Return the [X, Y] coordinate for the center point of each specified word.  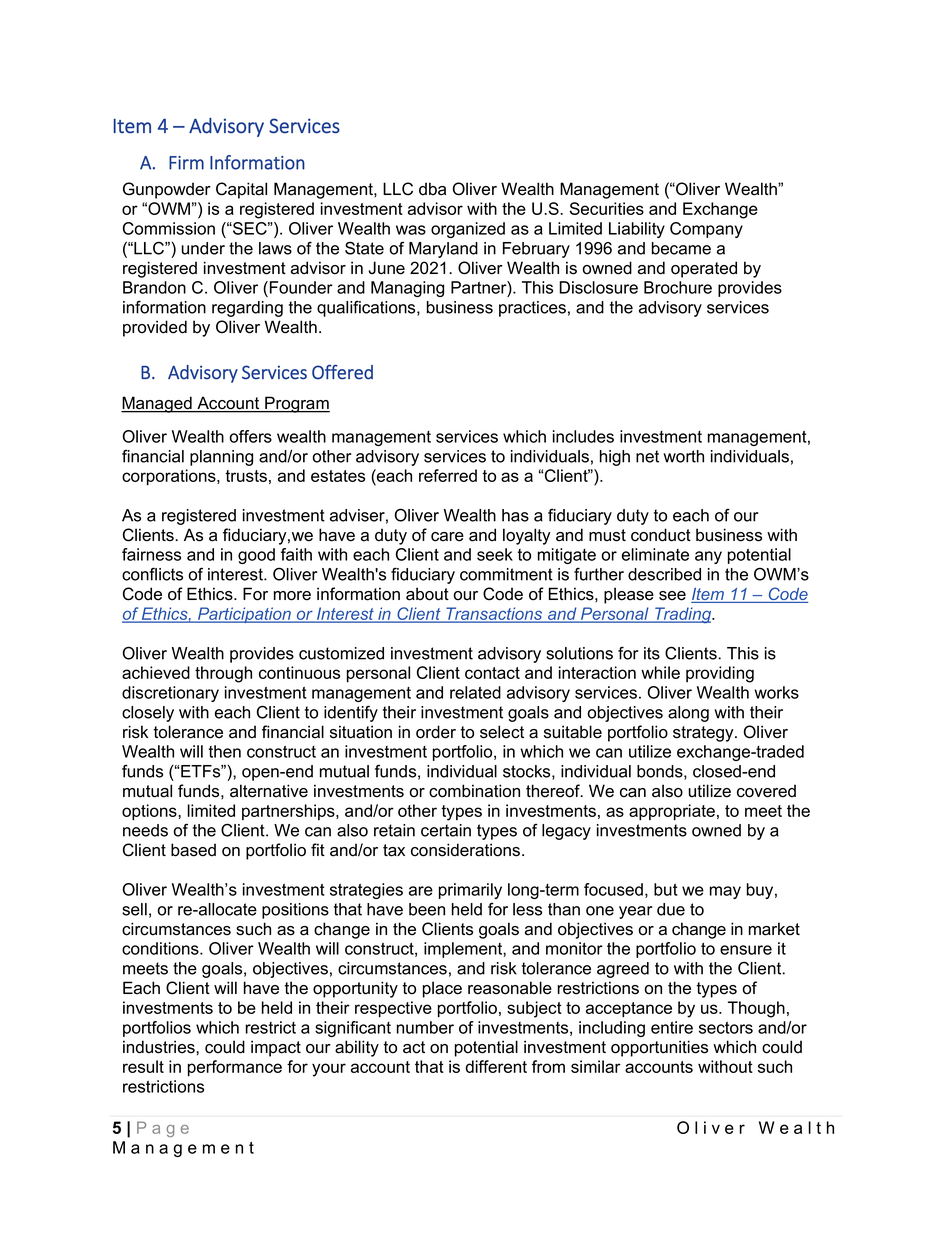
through [223, 674]
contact [492, 673]
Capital [241, 190]
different [496, 1066]
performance [235, 1068]
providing [720, 674]
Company [706, 230]
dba [432, 189]
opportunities [659, 1048]
